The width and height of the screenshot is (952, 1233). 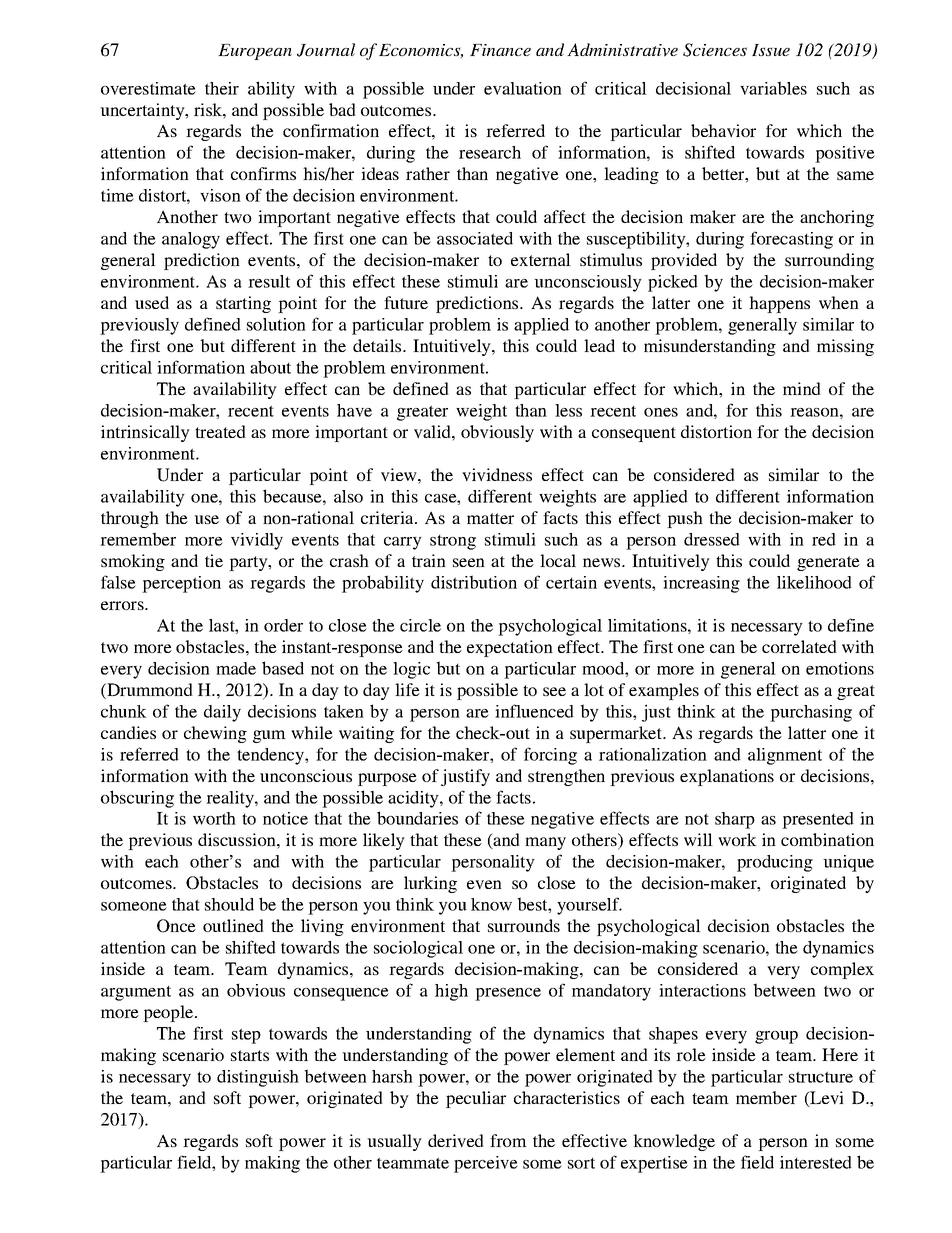 I want to click on forcing, so click(x=550, y=756).
